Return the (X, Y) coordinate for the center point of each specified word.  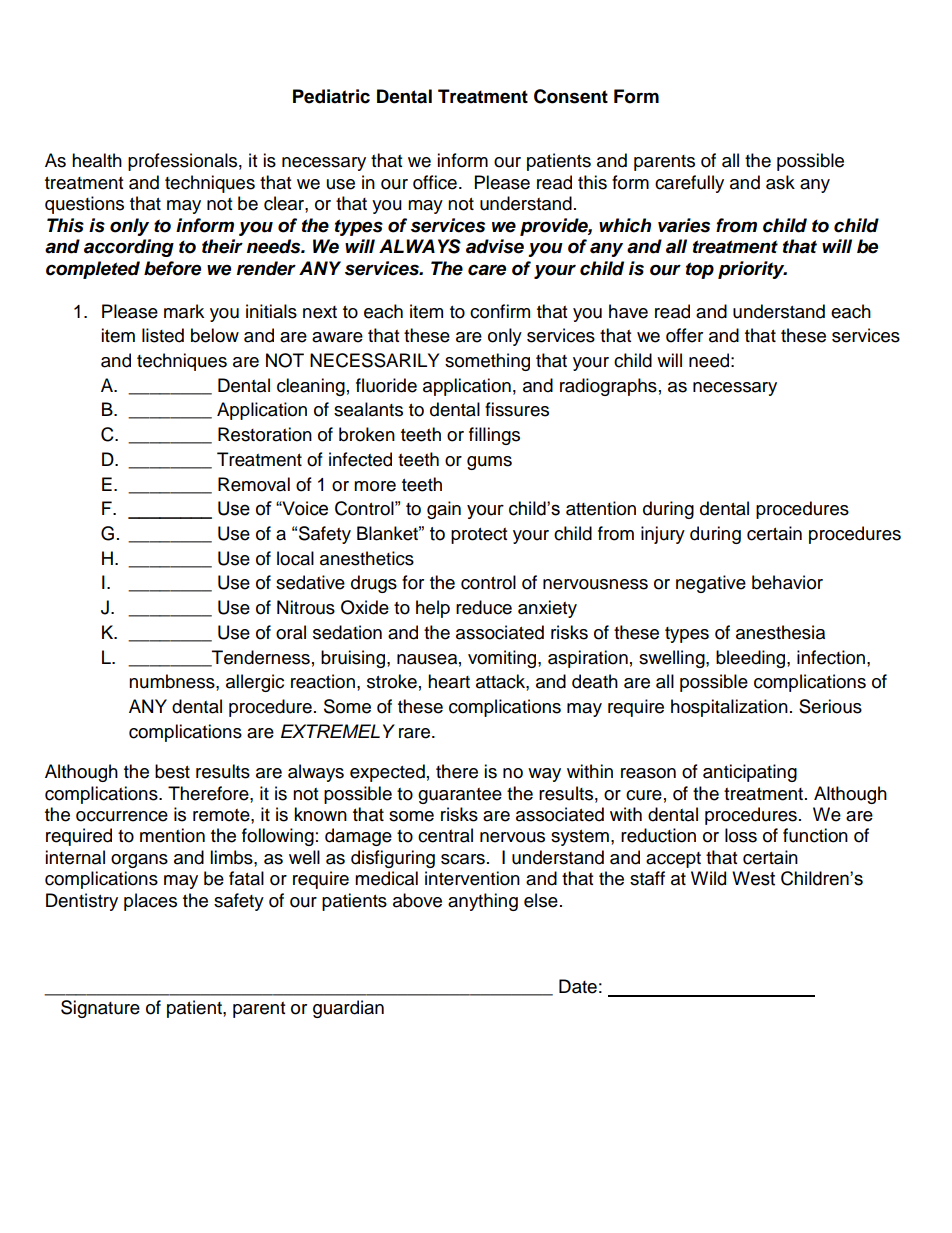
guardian (348, 1009)
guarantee (460, 796)
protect (479, 536)
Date (578, 986)
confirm (500, 311)
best (172, 771)
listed (163, 335)
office (435, 182)
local (295, 558)
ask (780, 182)
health (97, 160)
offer (684, 335)
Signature (100, 1009)
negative (711, 584)
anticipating (750, 773)
